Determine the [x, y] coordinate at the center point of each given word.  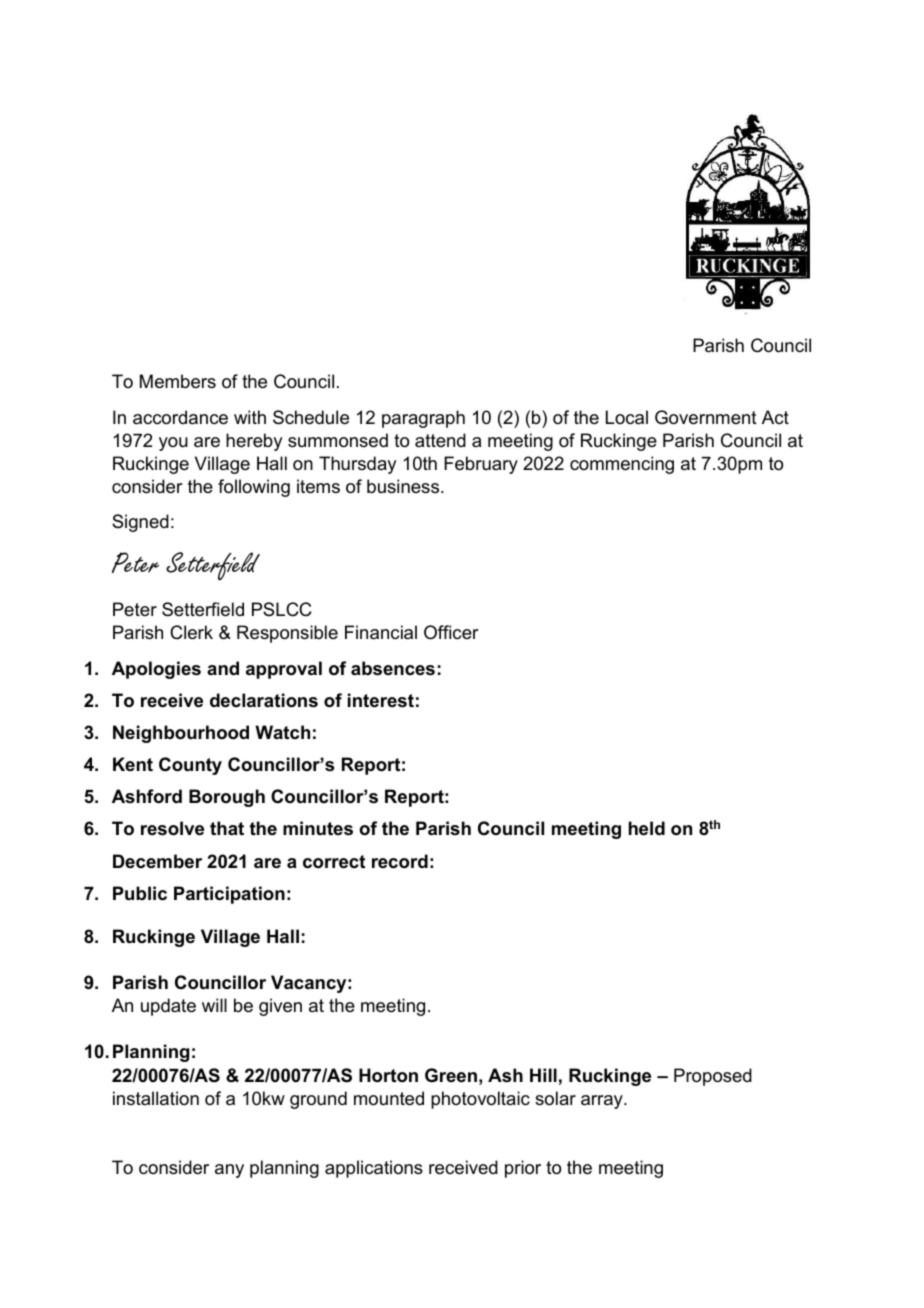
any [229, 1171]
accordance [180, 417]
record [400, 861]
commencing [622, 465]
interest [381, 700]
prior [523, 1169]
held [647, 828]
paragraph [423, 419]
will [214, 1005]
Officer [451, 632]
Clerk [191, 632]
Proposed [713, 1077]
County [190, 766]
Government [706, 417]
